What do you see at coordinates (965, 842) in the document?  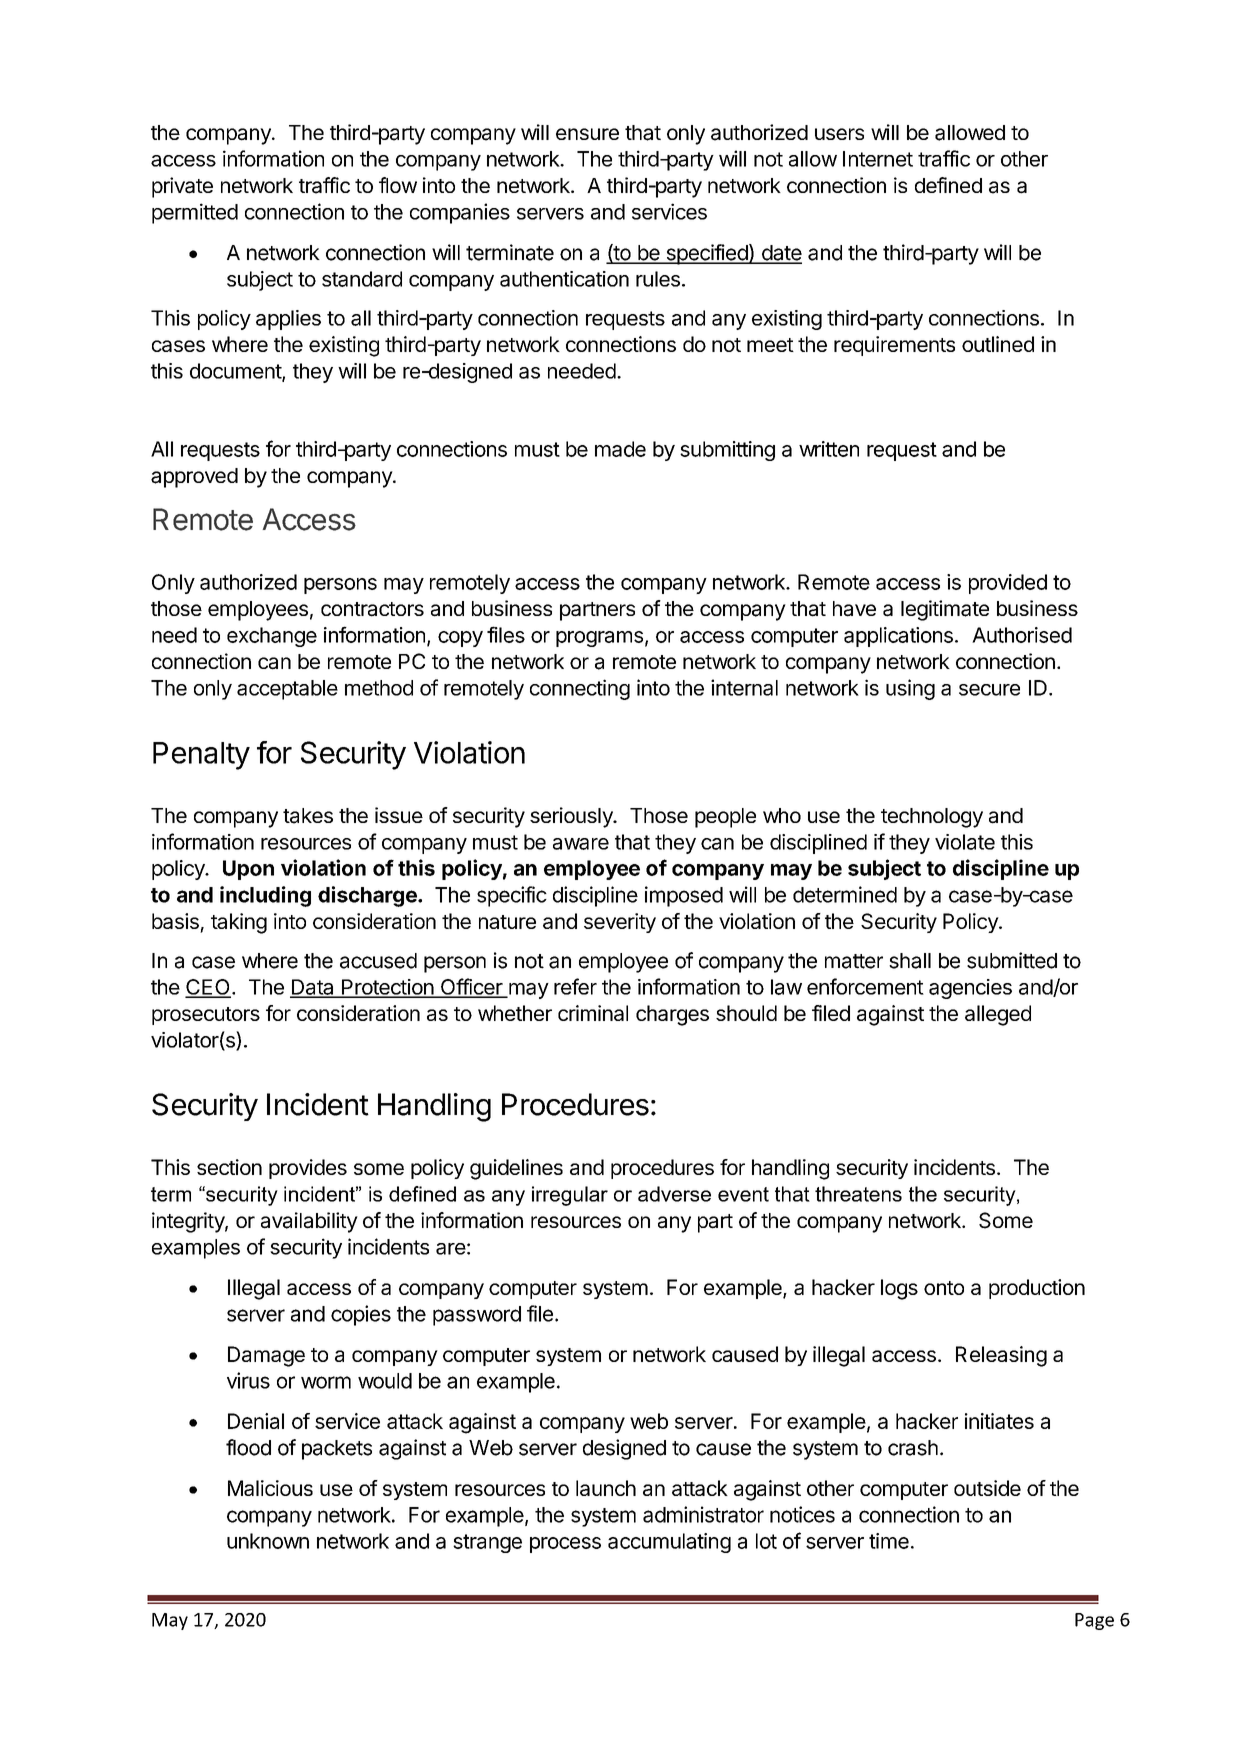 I see `violate` at bounding box center [965, 842].
